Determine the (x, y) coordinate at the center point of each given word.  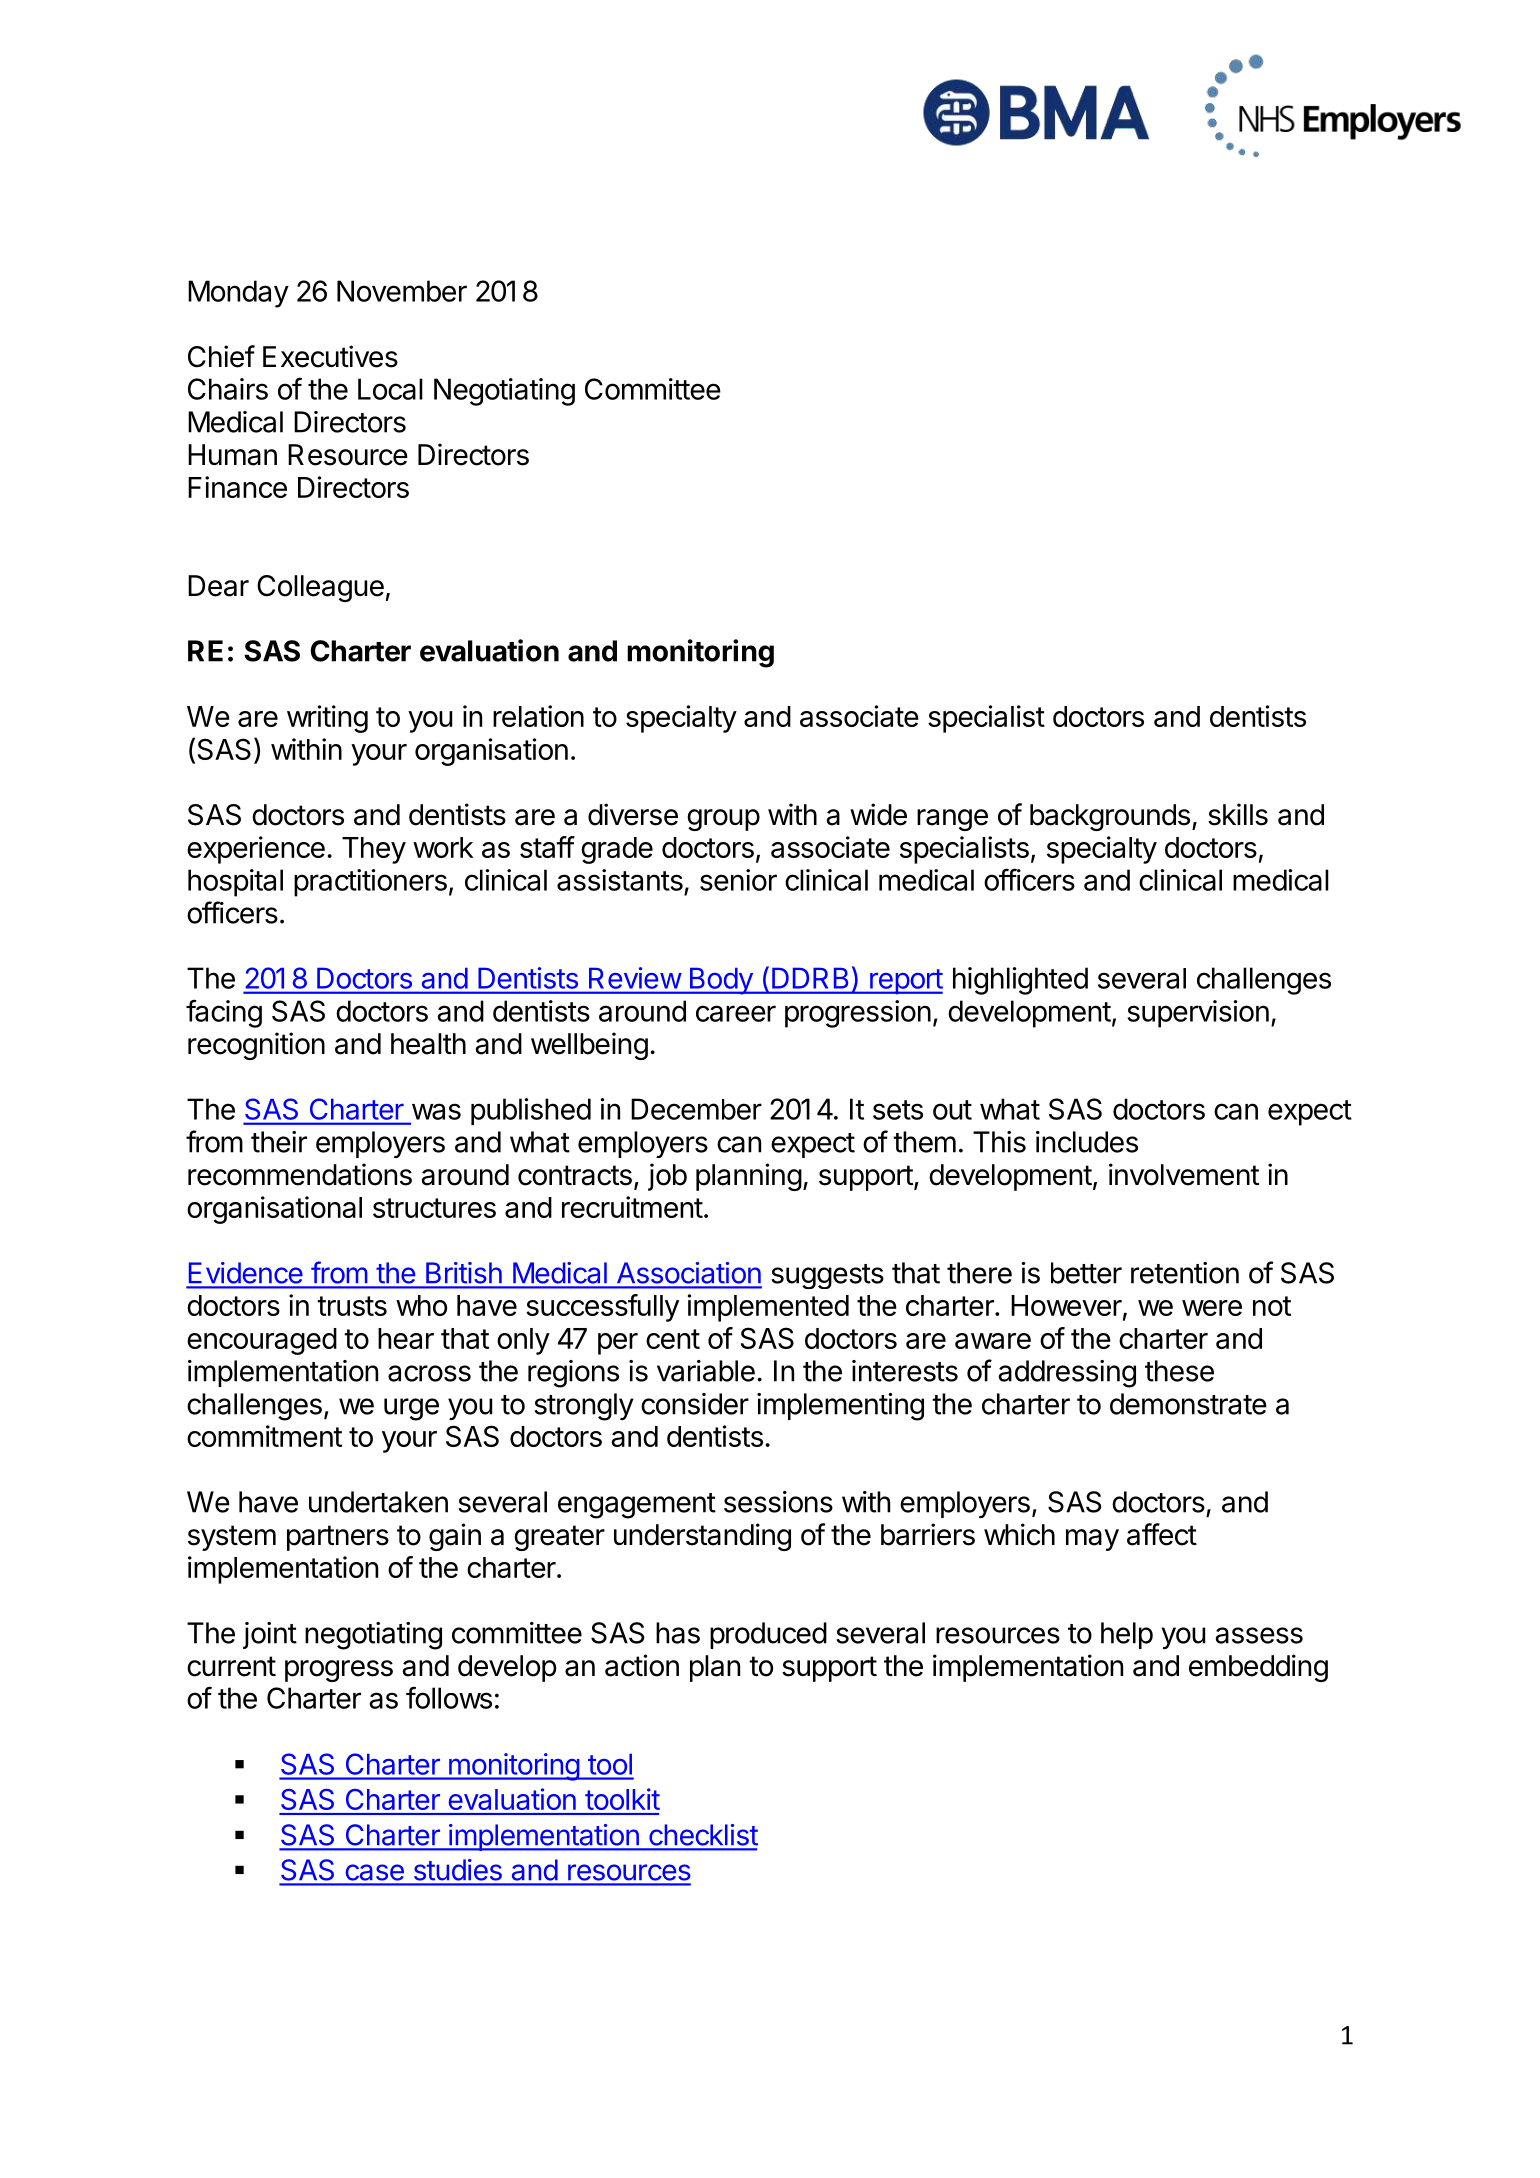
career (736, 1013)
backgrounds (1110, 817)
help (1127, 1635)
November (402, 291)
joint (270, 1635)
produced (768, 1635)
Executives (330, 356)
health (428, 1044)
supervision (1198, 1014)
